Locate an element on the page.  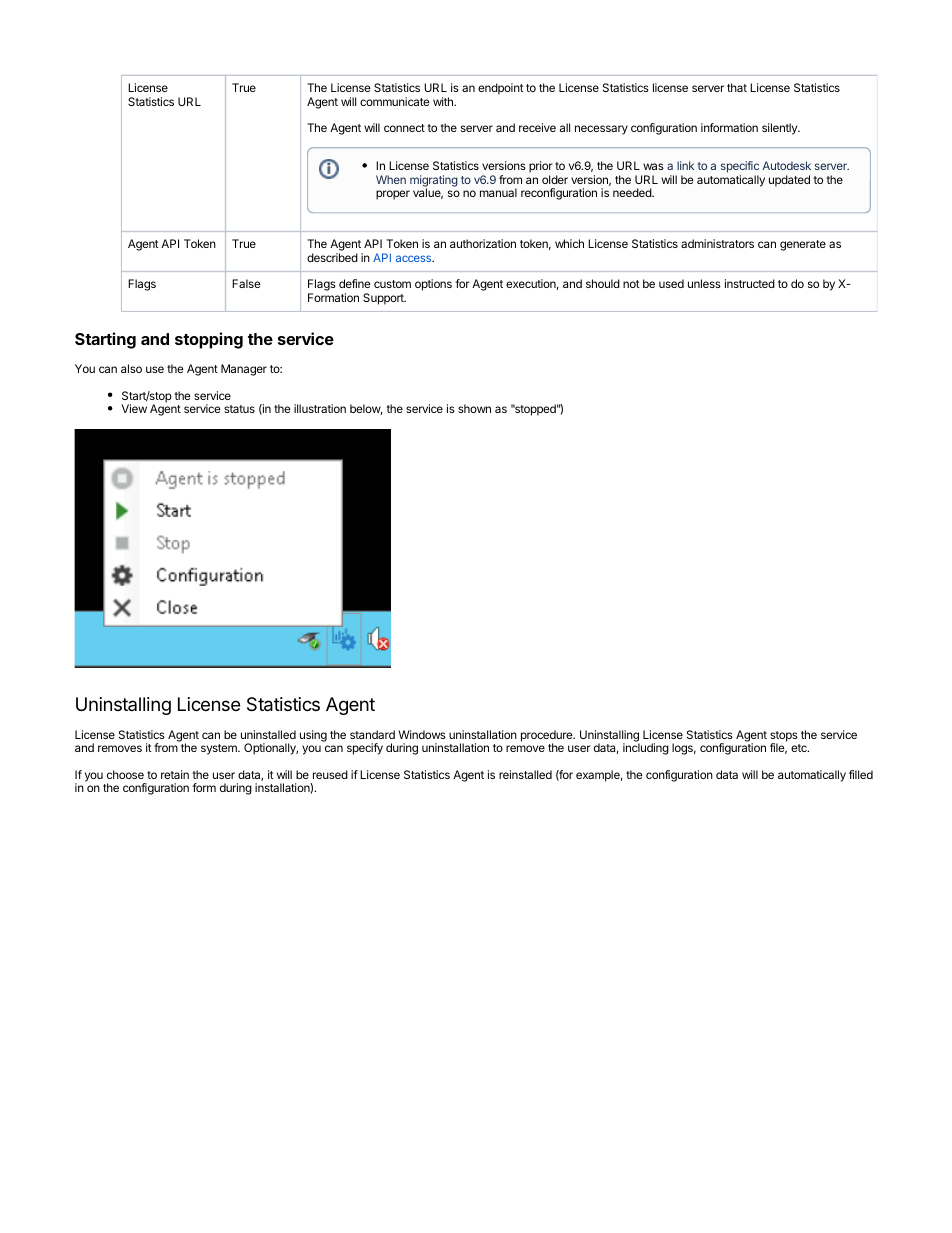
filled is located at coordinates (861, 774).
